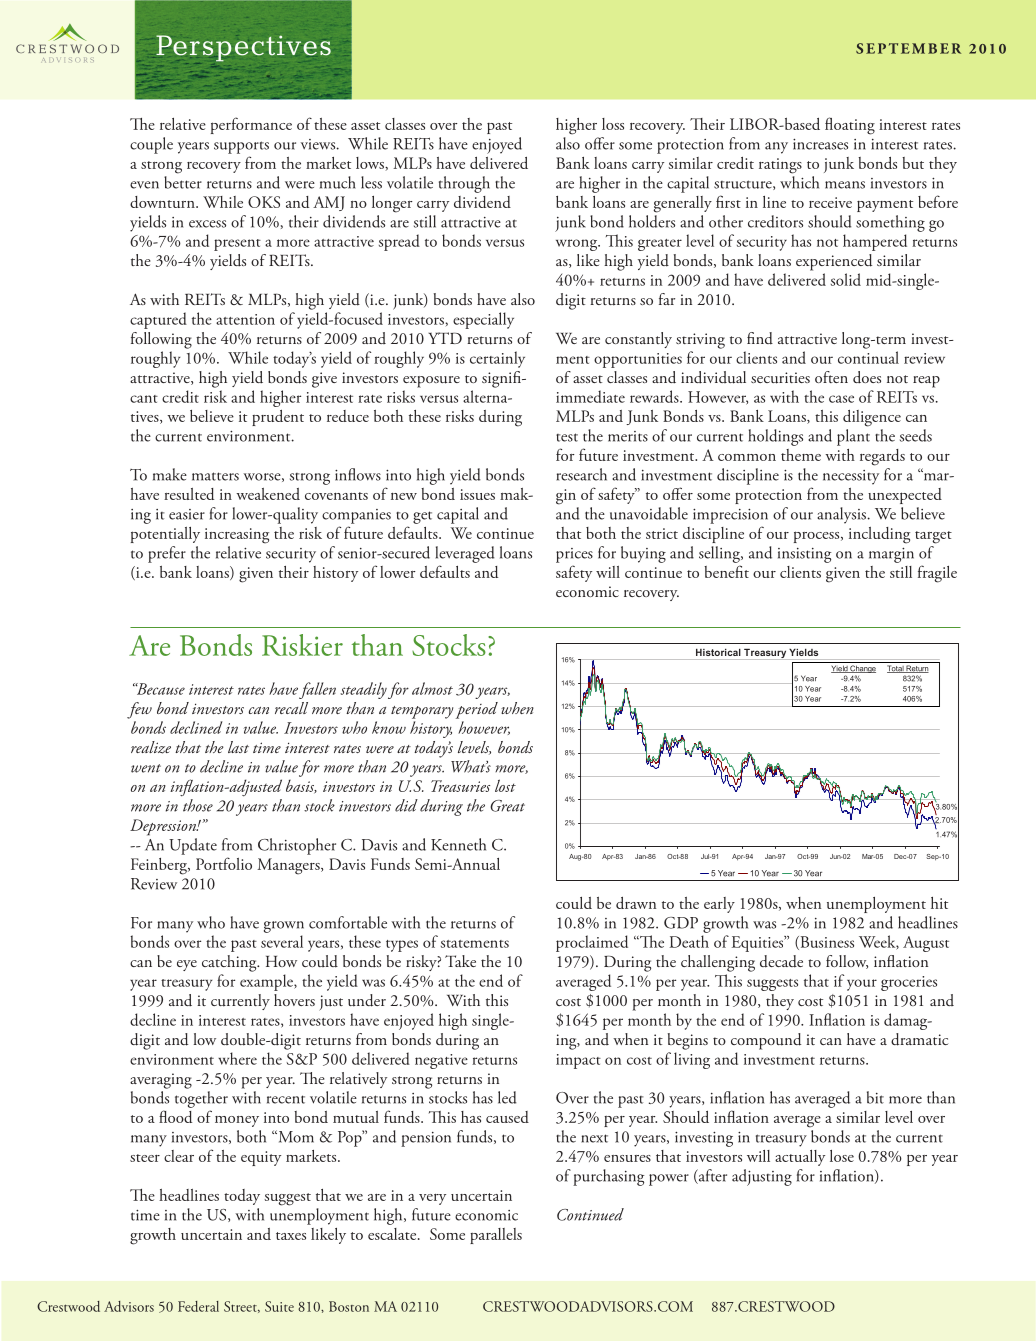  Describe the element at coordinates (278, 418) in the image. I see `prudent` at that location.
